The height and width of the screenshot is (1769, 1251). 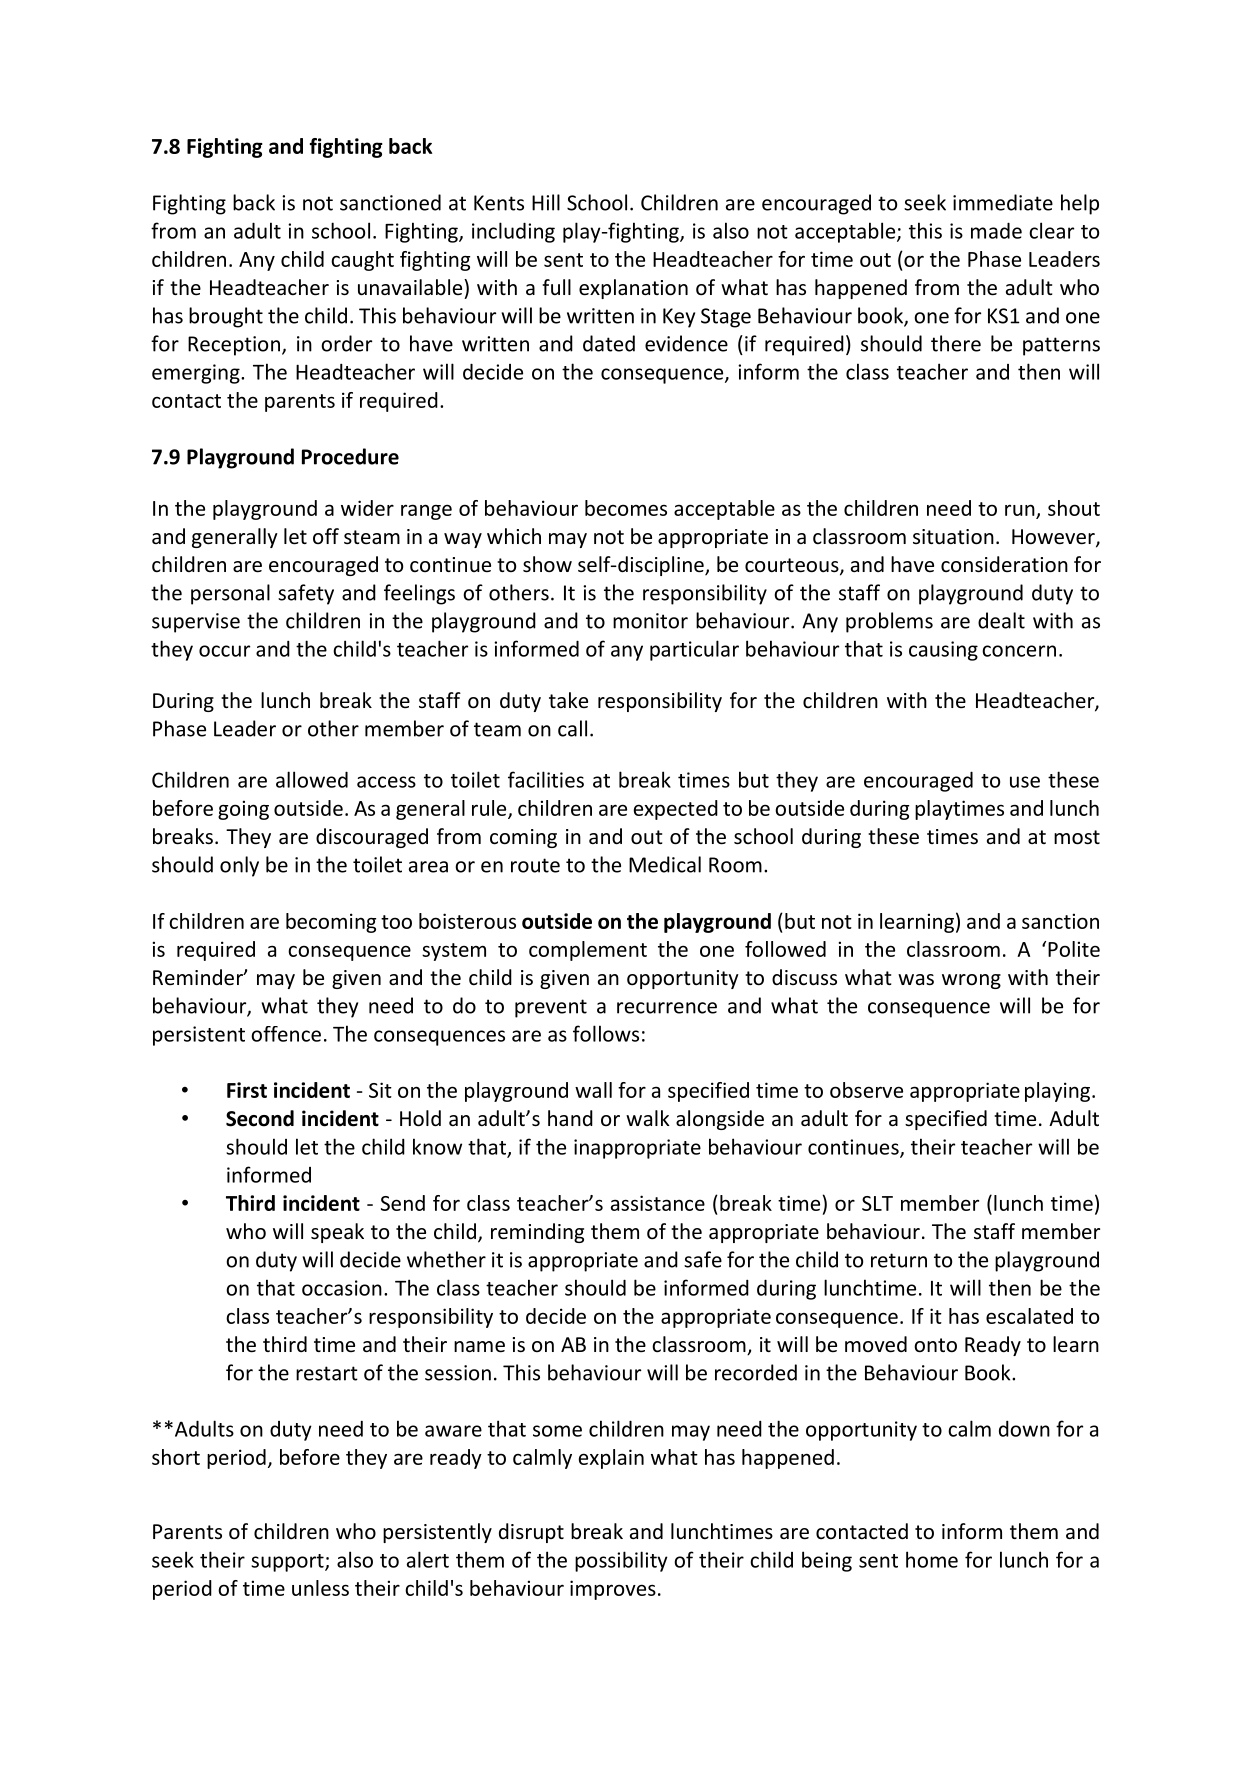 What do you see at coordinates (996, 230) in the screenshot?
I see `made` at bounding box center [996, 230].
